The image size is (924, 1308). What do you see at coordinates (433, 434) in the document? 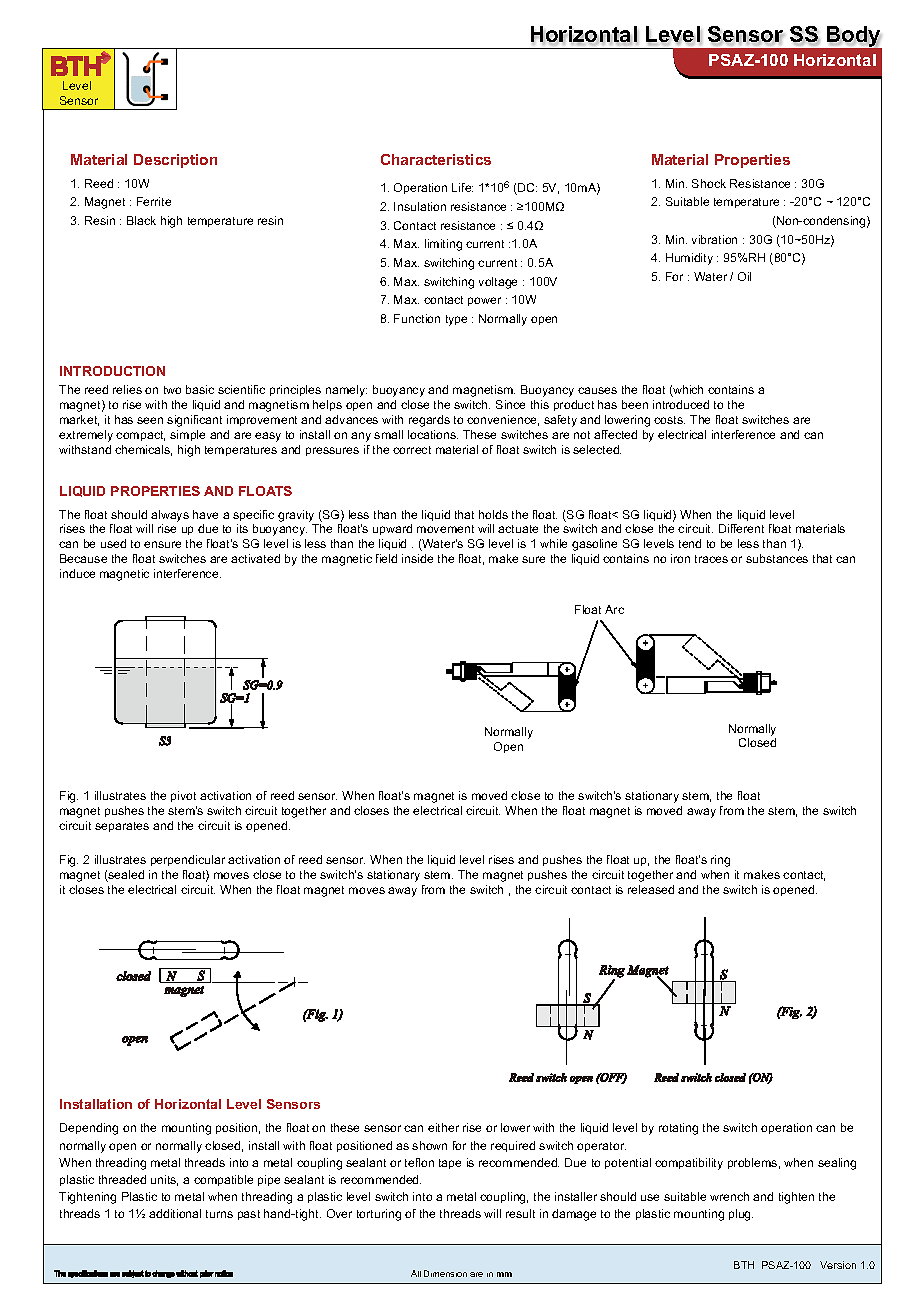
I see `locations` at bounding box center [433, 434].
